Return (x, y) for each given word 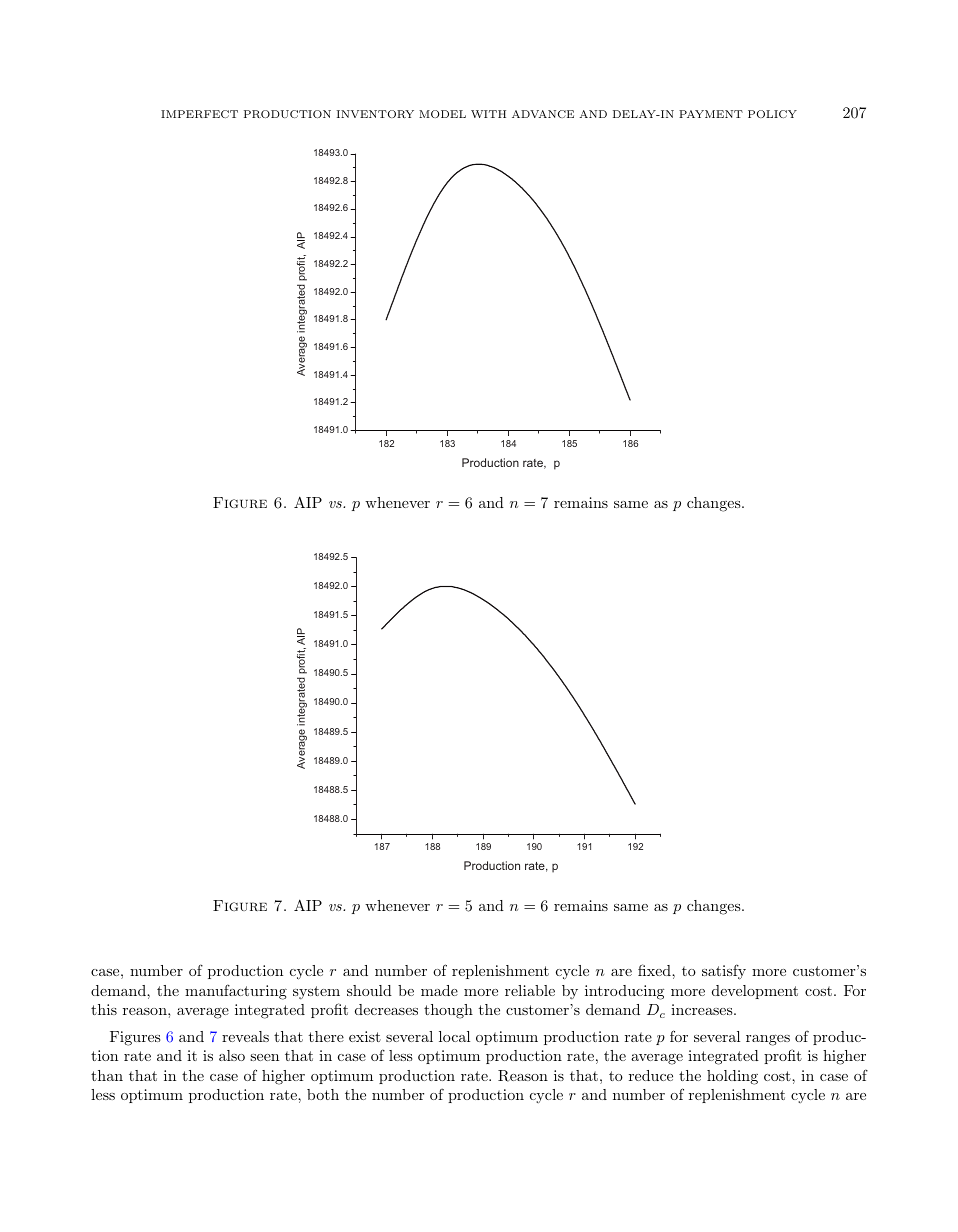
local (454, 1036)
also (232, 1055)
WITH (488, 114)
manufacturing (236, 992)
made (439, 990)
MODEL (442, 114)
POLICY (772, 114)
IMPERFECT (199, 114)
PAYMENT (711, 114)
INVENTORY (375, 114)
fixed (655, 970)
